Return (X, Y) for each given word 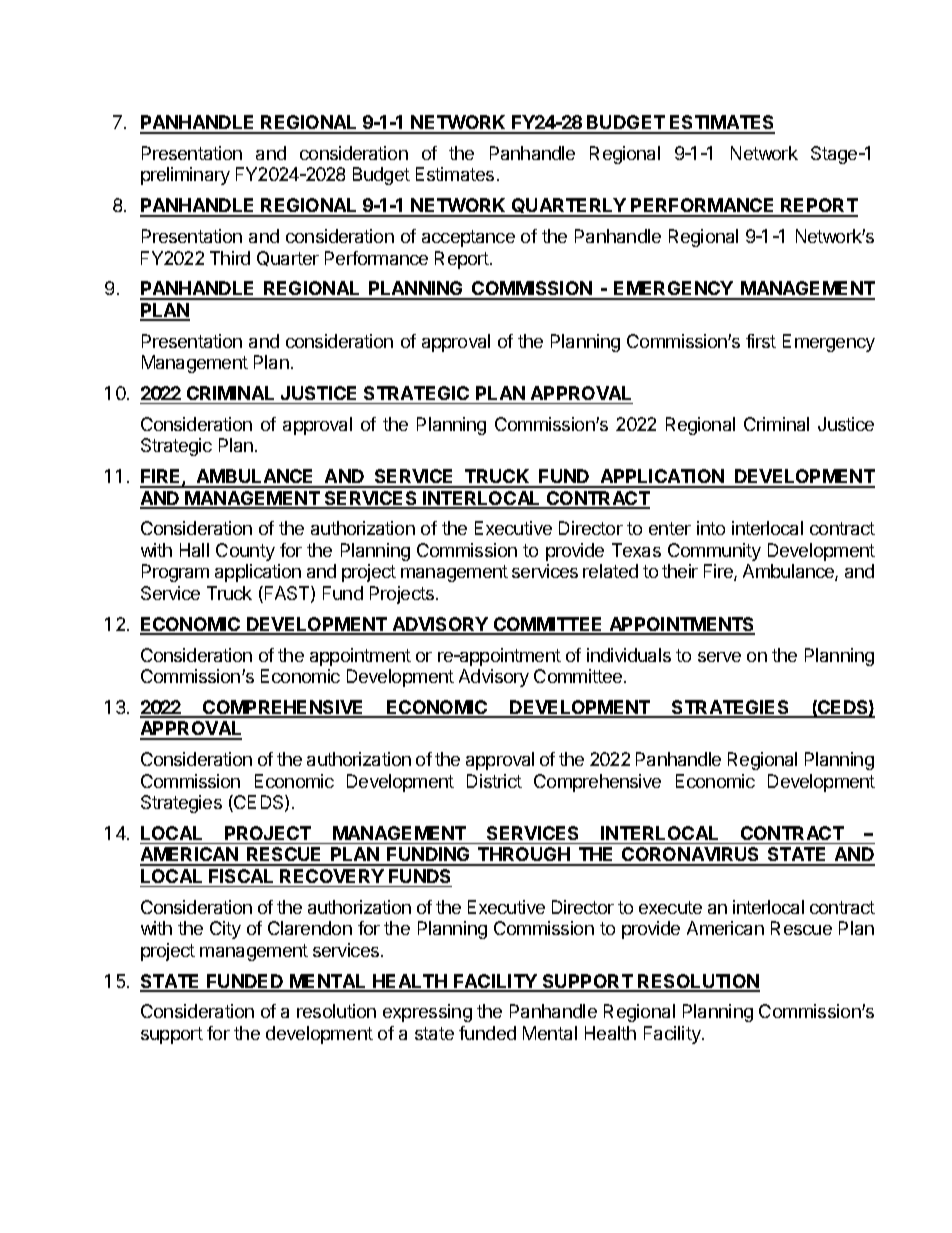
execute (670, 907)
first (761, 341)
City (225, 930)
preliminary (185, 176)
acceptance (468, 238)
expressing (427, 1013)
